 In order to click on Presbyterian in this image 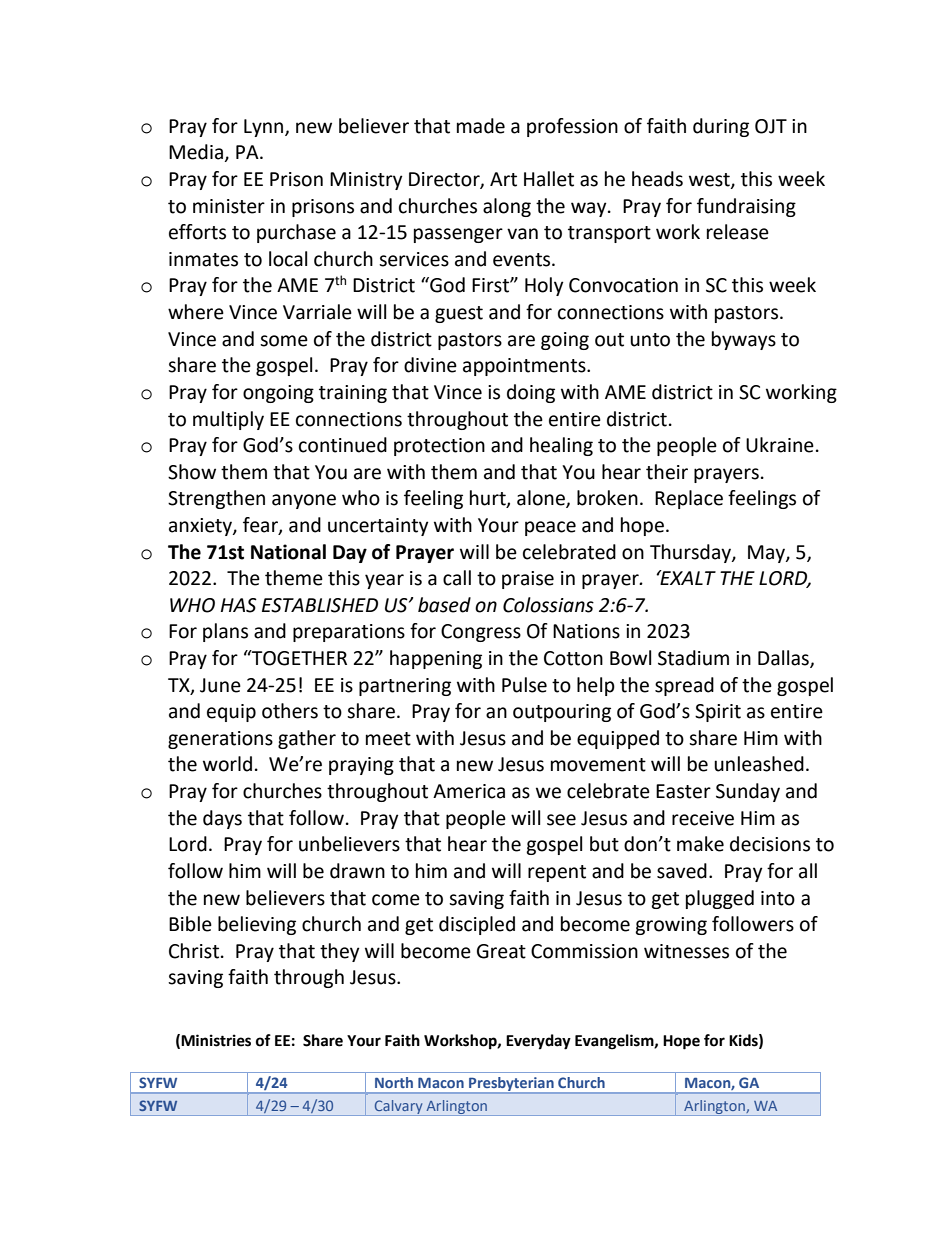, I will do `click(511, 1085)`.
